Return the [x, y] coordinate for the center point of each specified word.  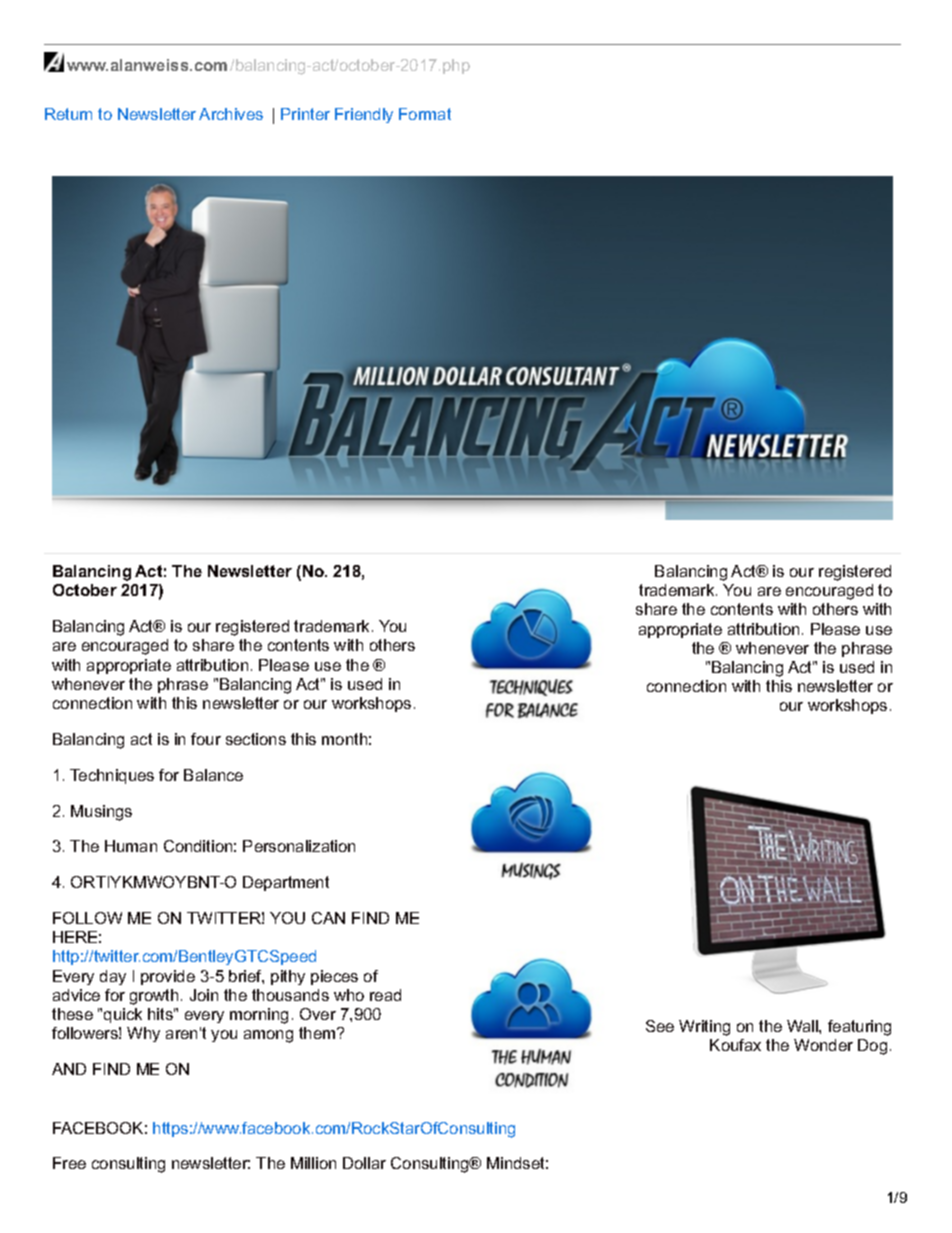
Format [425, 114]
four [206, 739]
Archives [231, 114]
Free [69, 1163]
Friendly [364, 115]
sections [256, 739]
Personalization [299, 846]
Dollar [364, 1163]
